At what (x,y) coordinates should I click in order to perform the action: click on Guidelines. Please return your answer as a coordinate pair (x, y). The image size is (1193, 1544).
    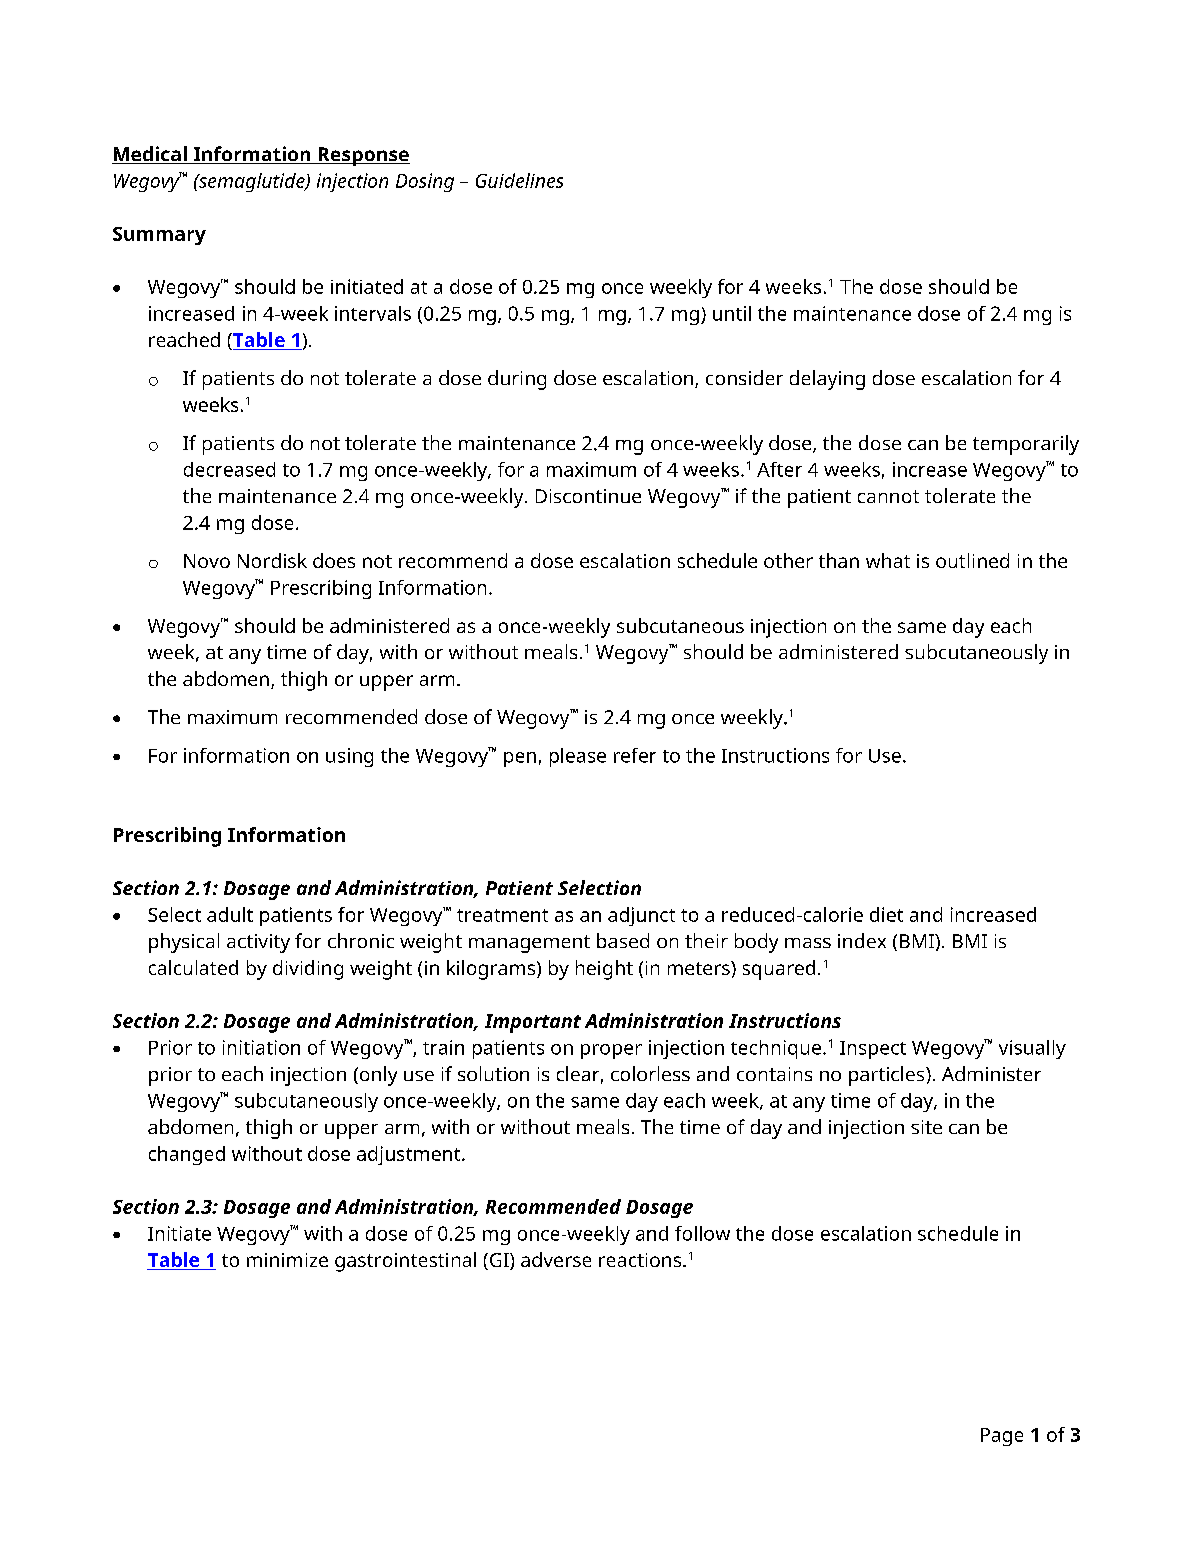
    Looking at the image, I should click on (519, 180).
